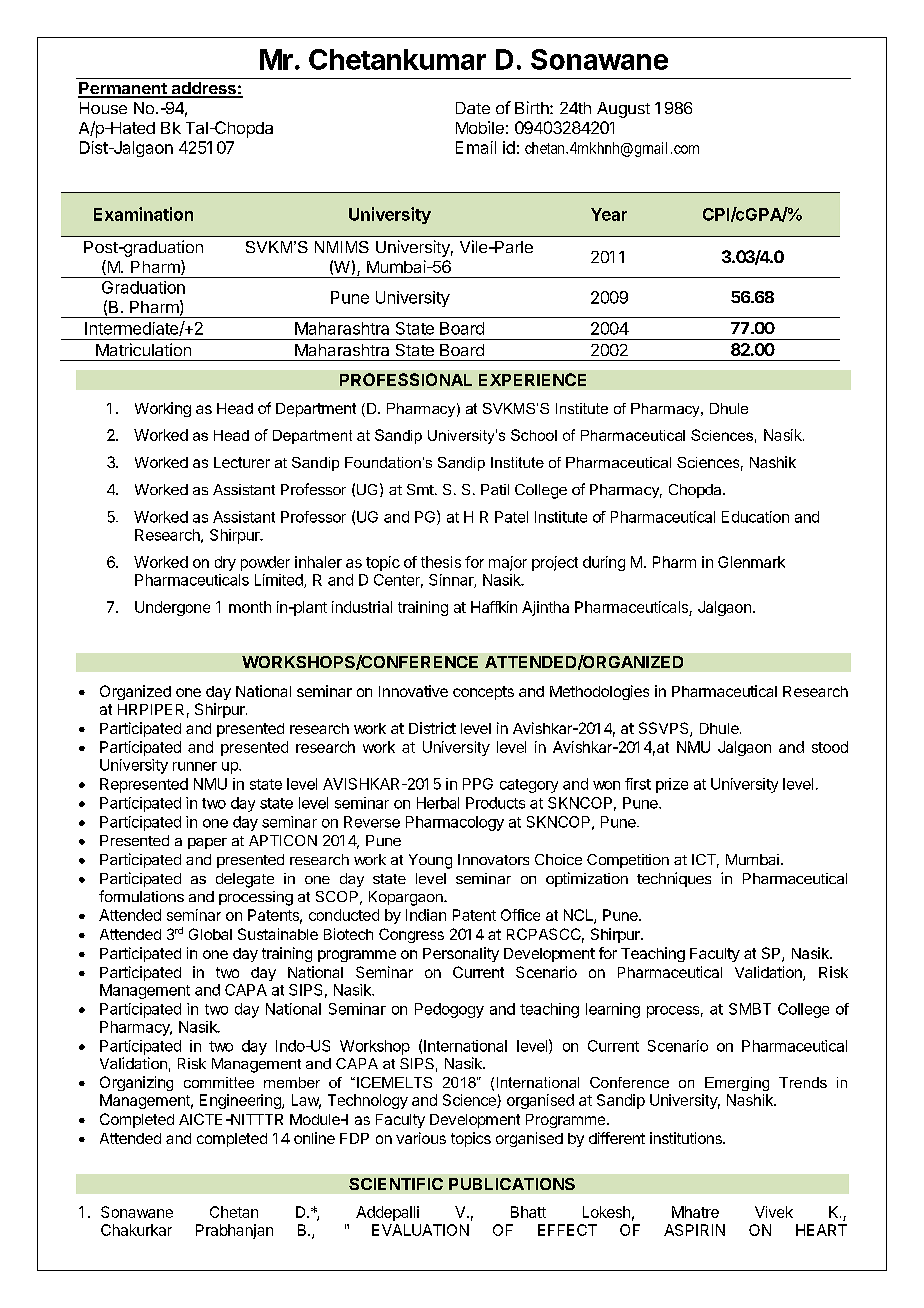 Image resolution: width=924 pixels, height=1308 pixels. I want to click on Engineering, so click(241, 1101).
